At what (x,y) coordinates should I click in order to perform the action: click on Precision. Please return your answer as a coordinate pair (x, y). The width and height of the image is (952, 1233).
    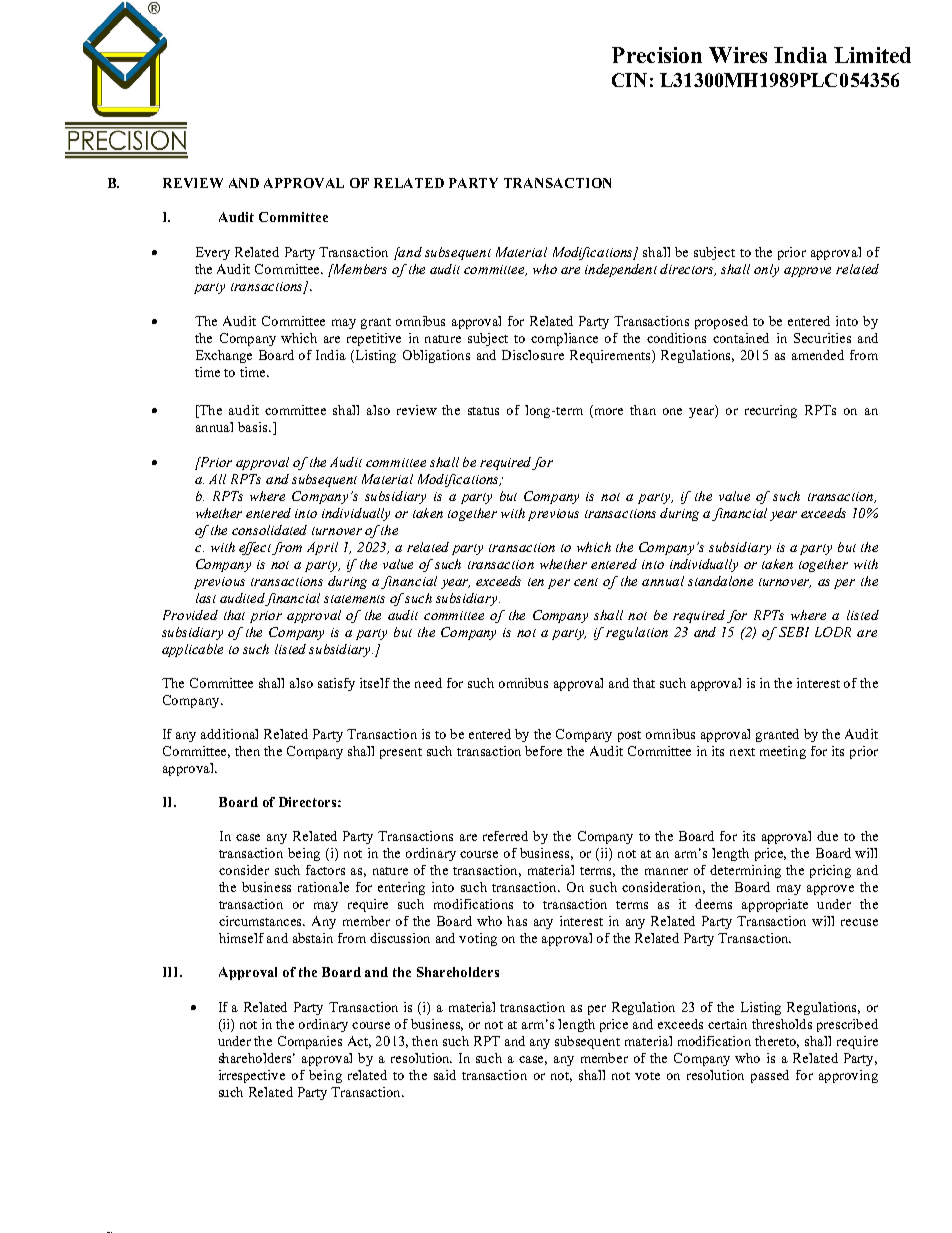
    Looking at the image, I should click on (657, 55).
